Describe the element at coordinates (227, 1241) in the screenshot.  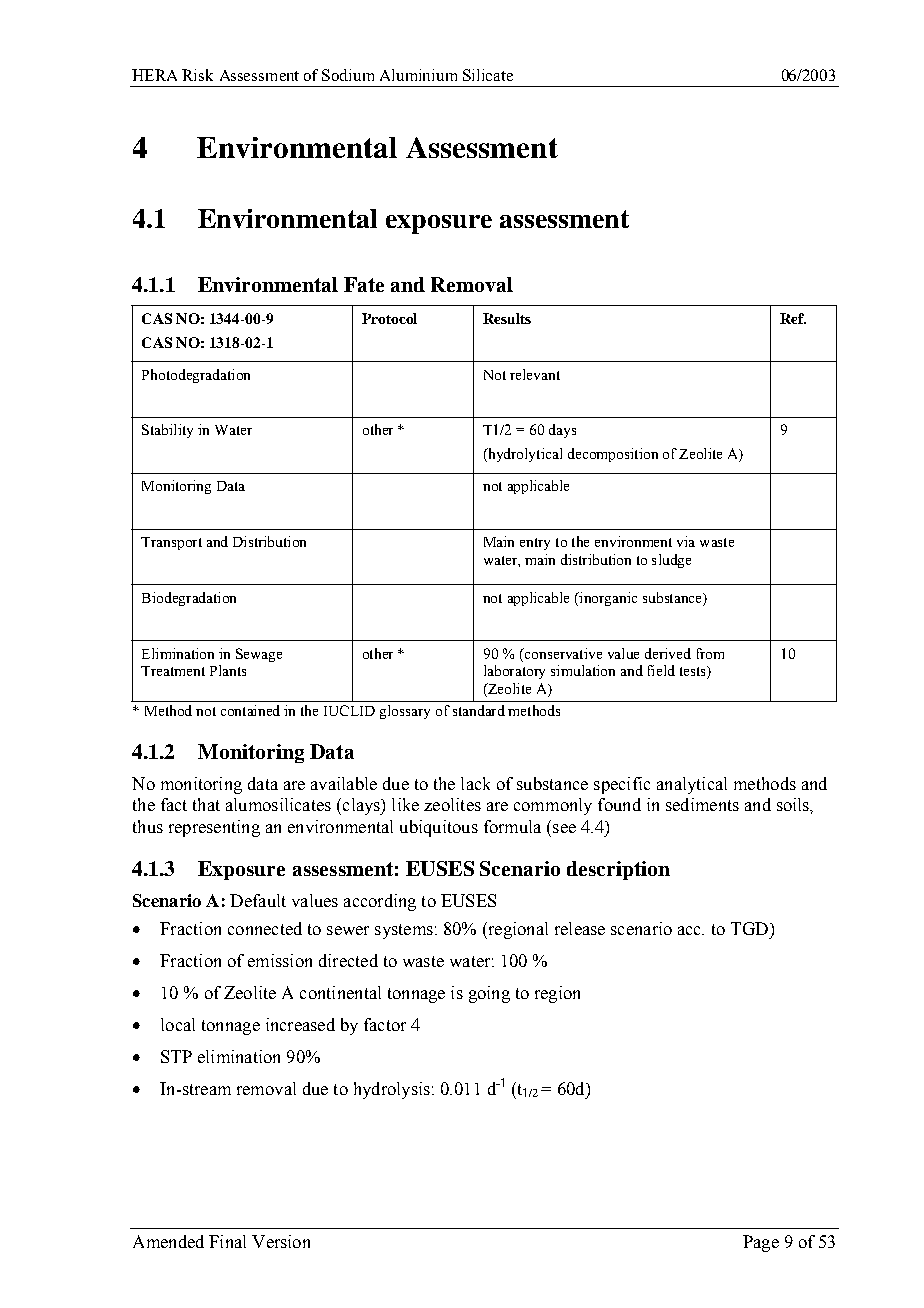
I see `Final` at that location.
